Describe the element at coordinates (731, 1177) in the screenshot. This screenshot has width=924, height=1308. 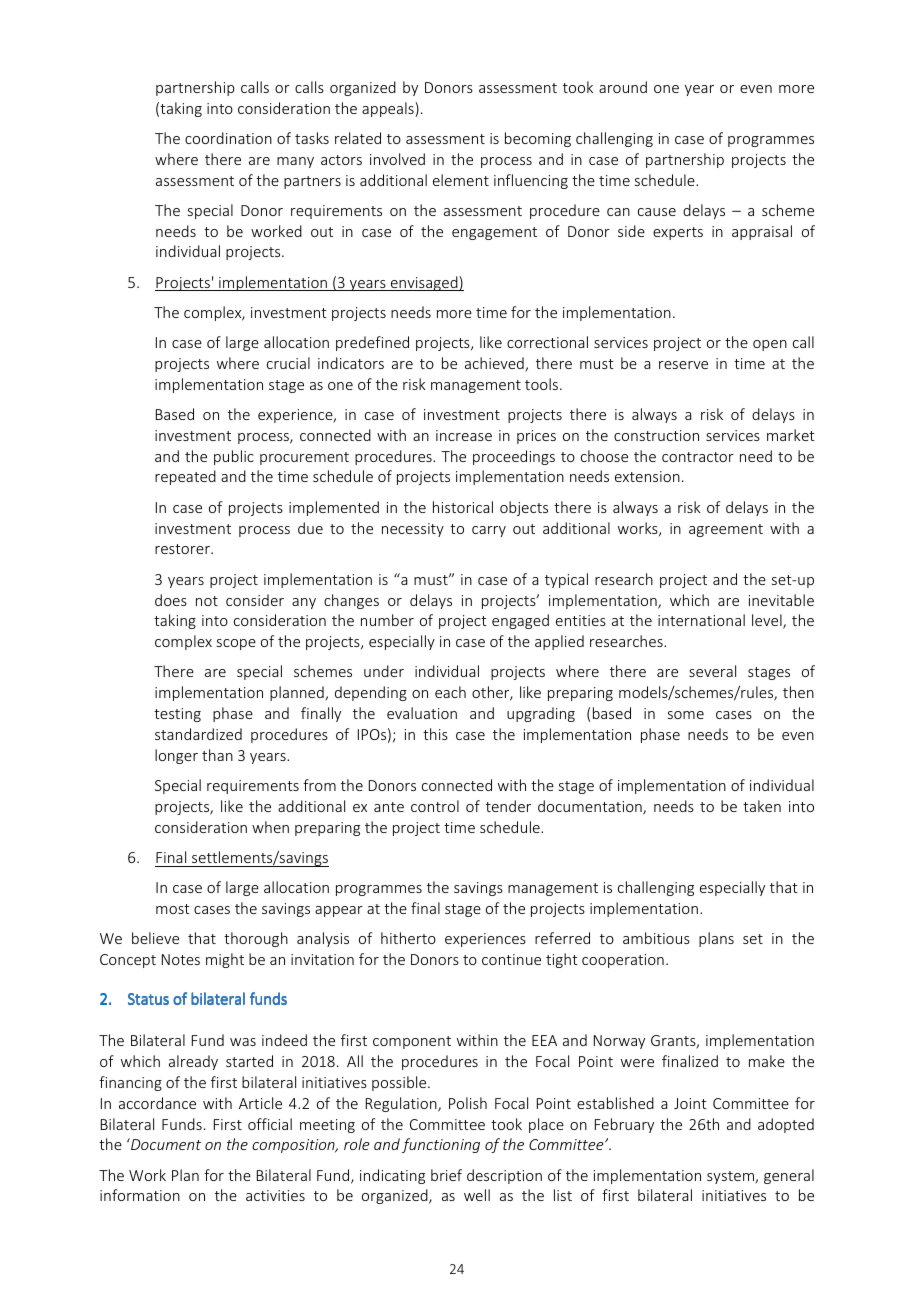
I see `system` at that location.
